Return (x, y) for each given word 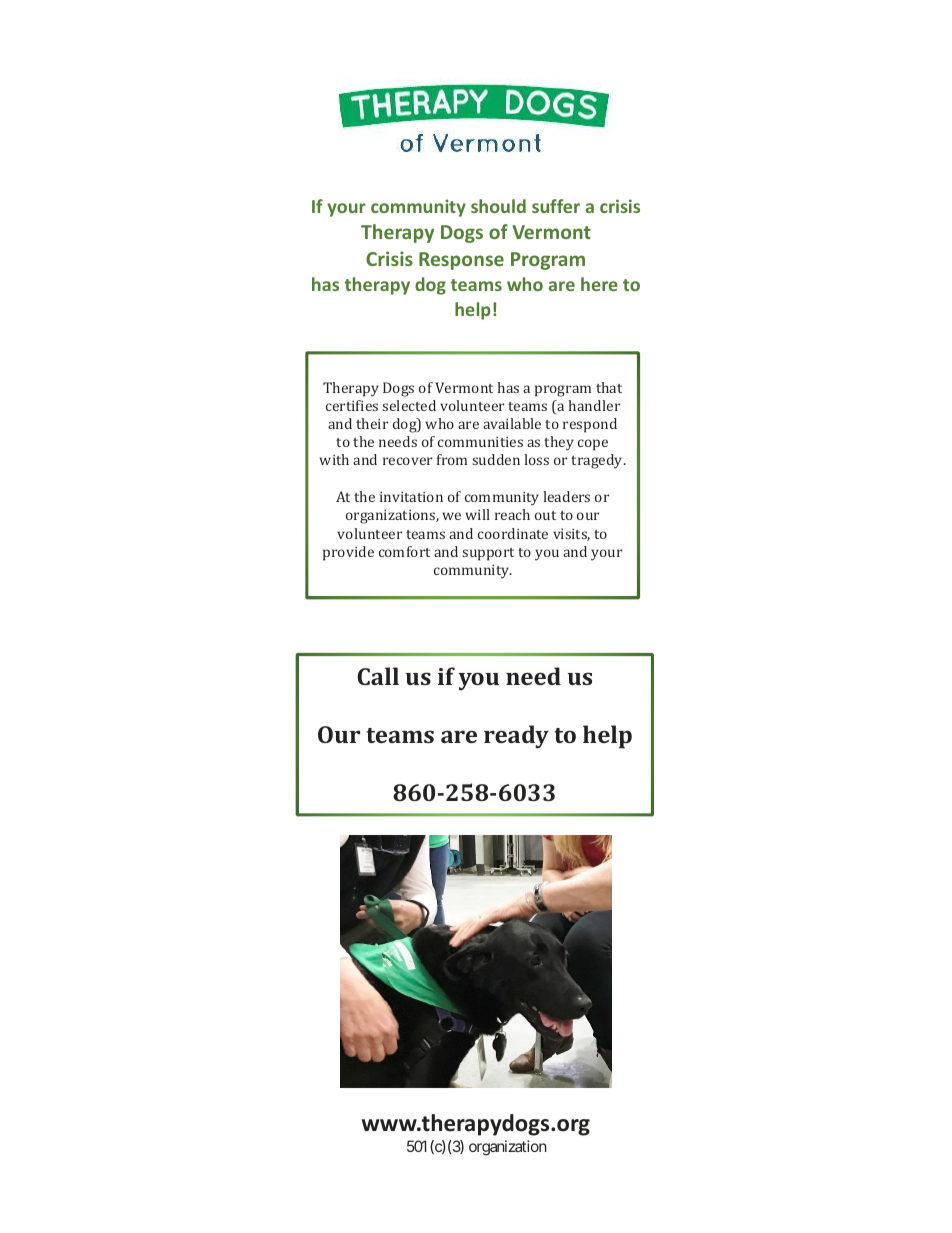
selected (409, 405)
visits (571, 534)
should (498, 206)
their (372, 423)
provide (348, 553)
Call (378, 676)
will (477, 514)
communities (480, 441)
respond (590, 425)
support (488, 554)
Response (461, 261)
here (599, 284)
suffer (556, 206)
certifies (352, 405)
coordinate (513, 533)
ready (516, 737)
